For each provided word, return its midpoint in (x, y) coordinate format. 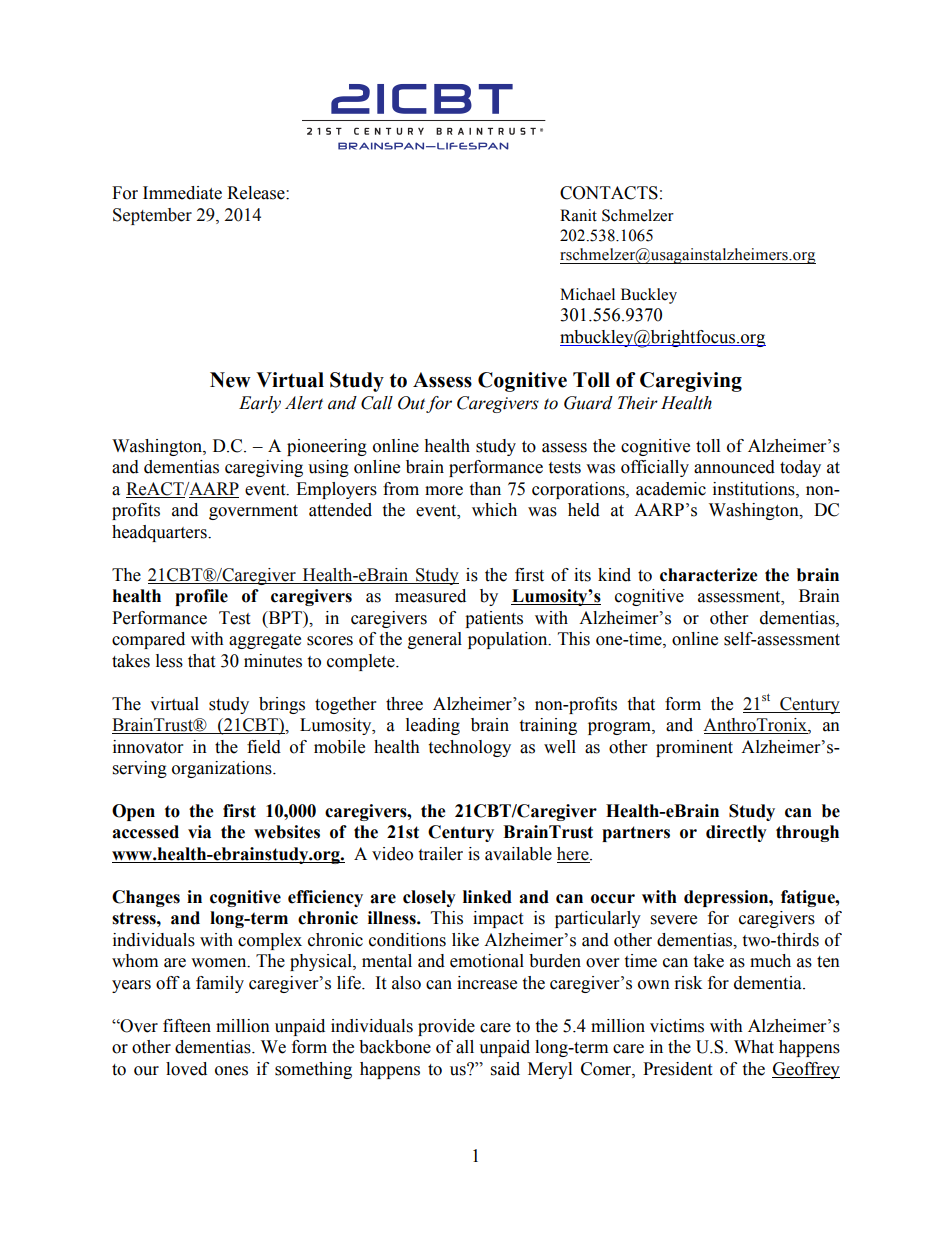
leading (433, 726)
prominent (694, 748)
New (230, 380)
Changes (146, 898)
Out (411, 403)
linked (487, 897)
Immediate (182, 193)
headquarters (160, 533)
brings (282, 705)
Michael (587, 294)
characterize (709, 575)
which (494, 510)
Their (638, 403)
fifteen (187, 1026)
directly (736, 833)
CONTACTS (609, 193)
